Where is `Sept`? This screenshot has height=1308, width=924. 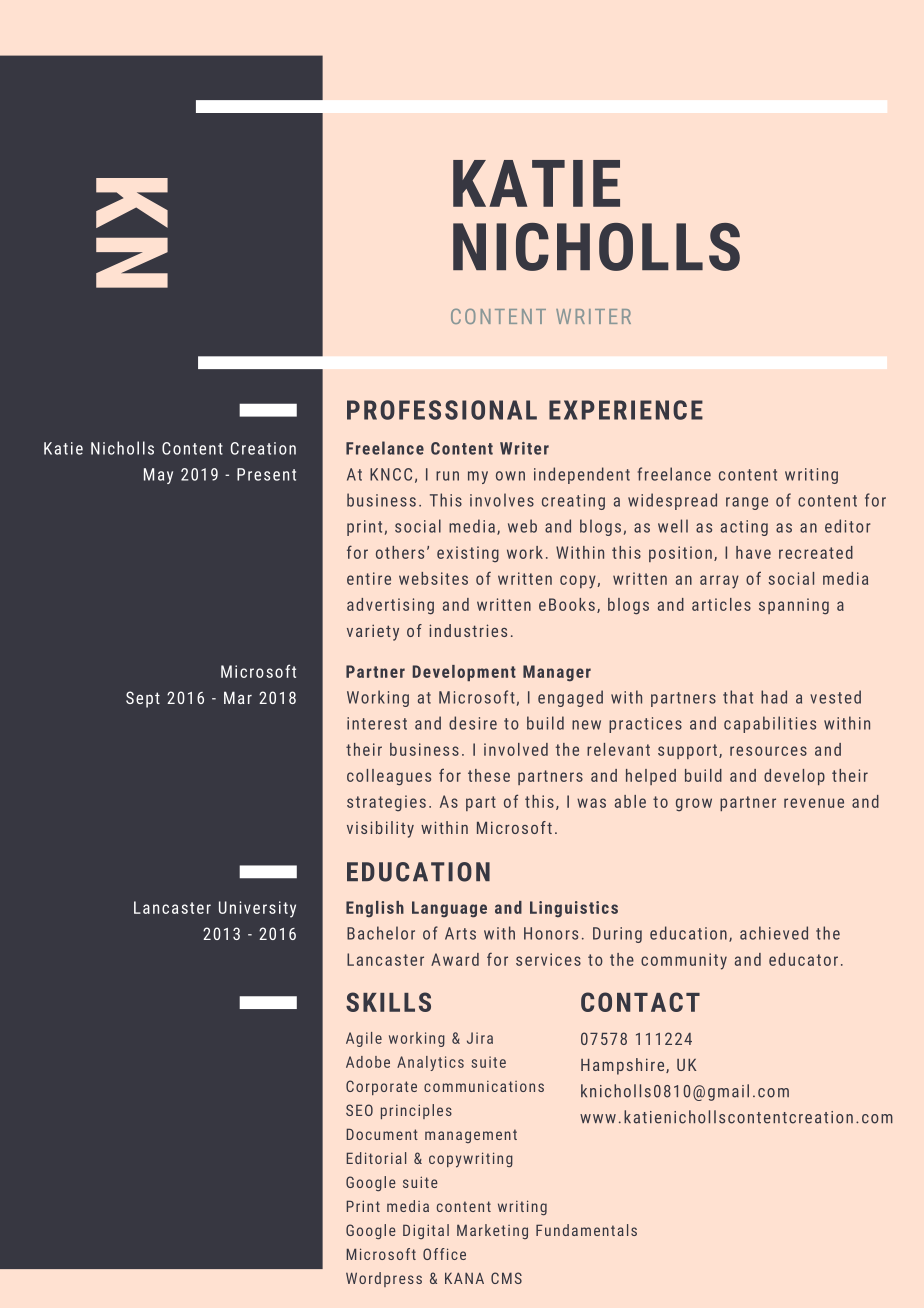
Sept is located at coordinates (143, 699).
